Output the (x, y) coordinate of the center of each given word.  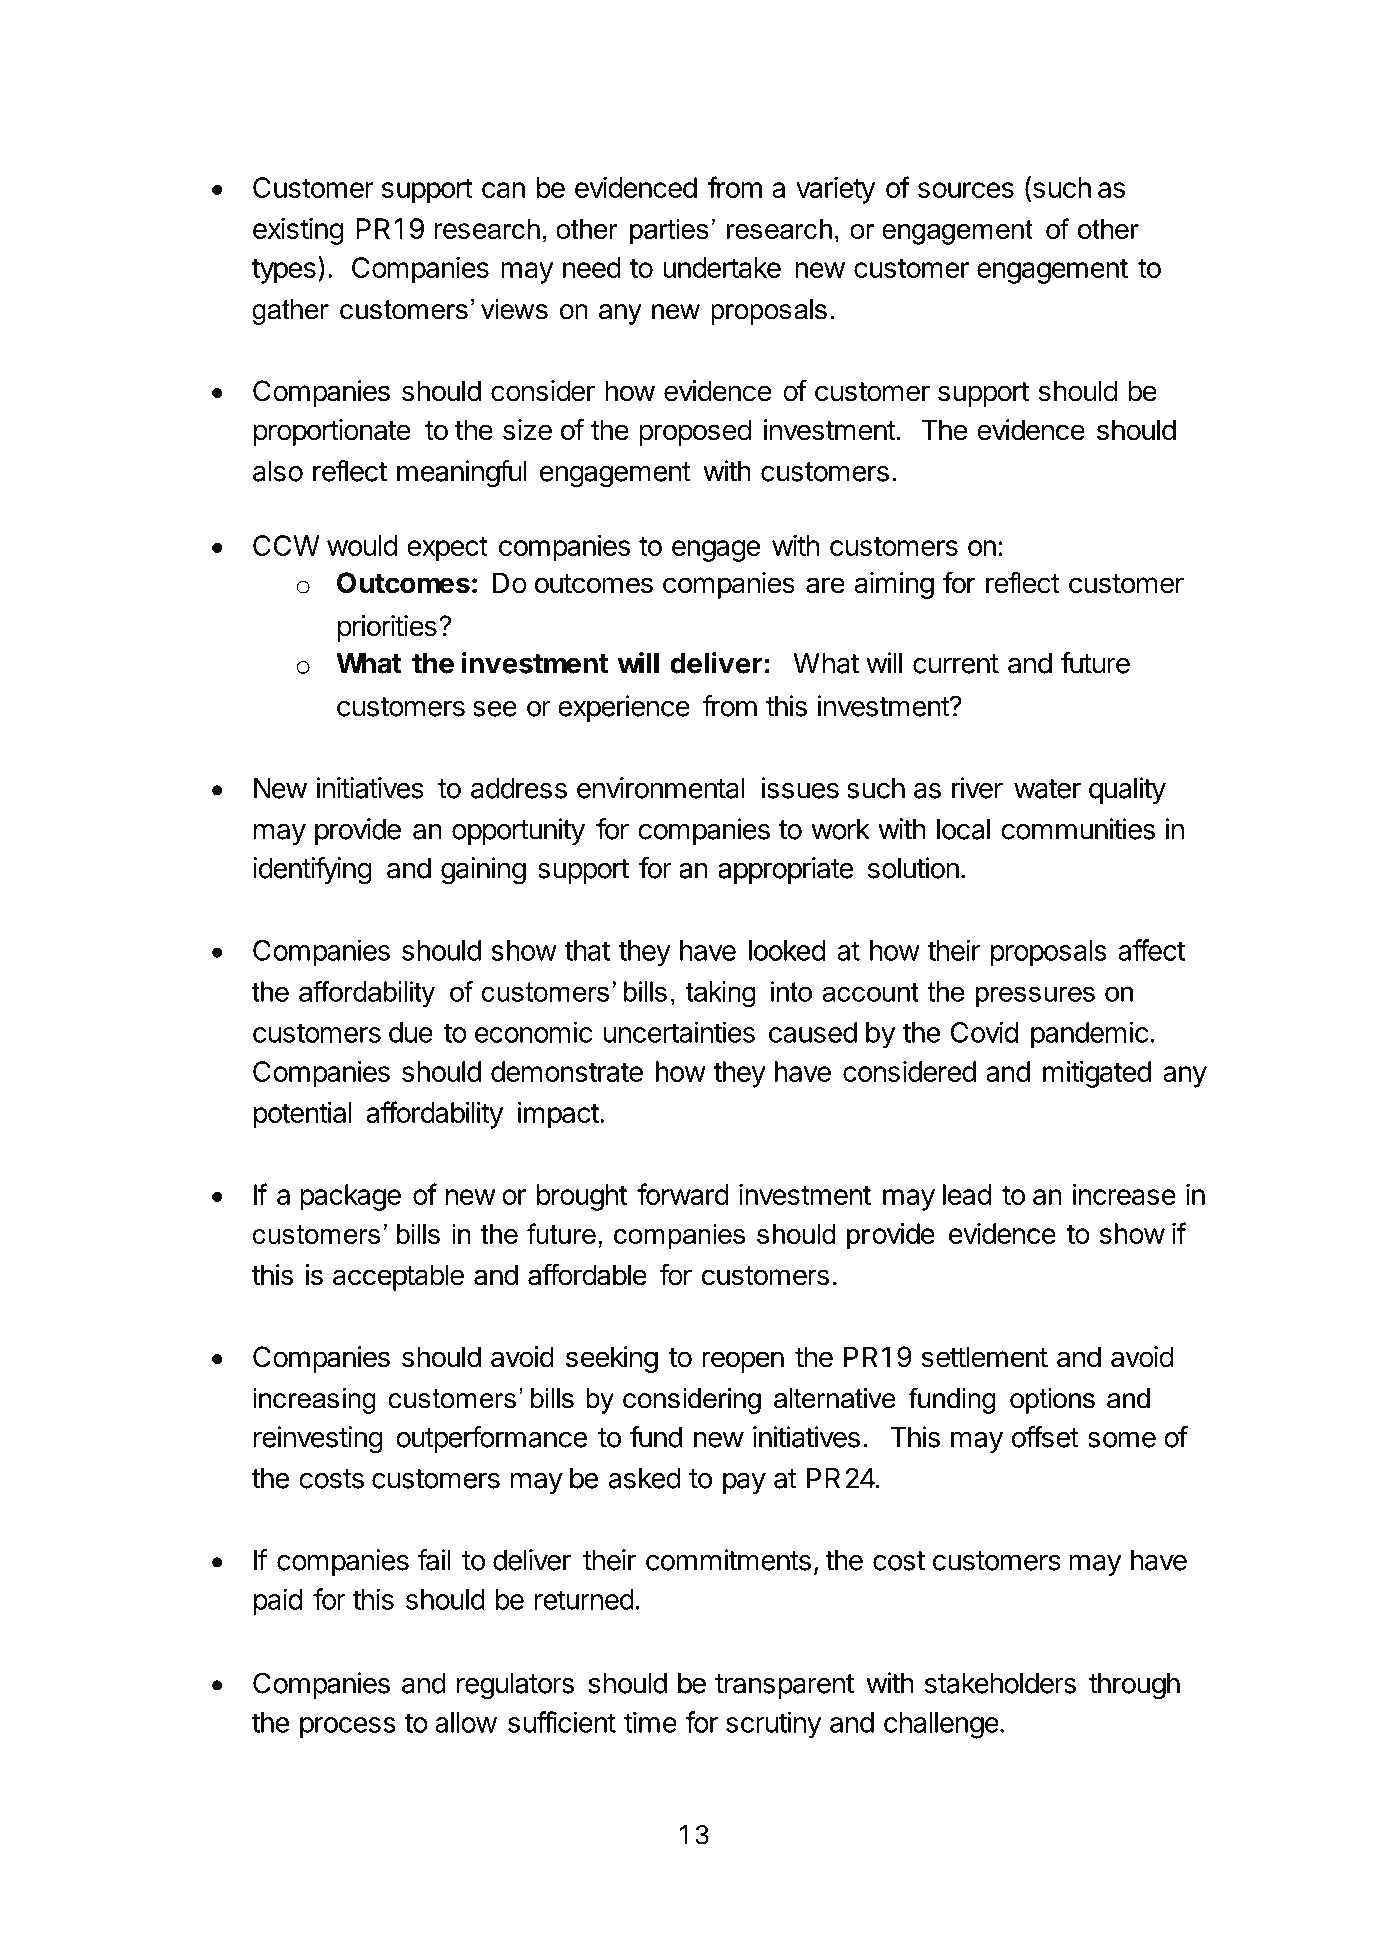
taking (720, 994)
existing (298, 231)
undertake (722, 267)
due (411, 1032)
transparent (784, 1686)
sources (966, 190)
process (348, 1728)
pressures (1035, 996)
